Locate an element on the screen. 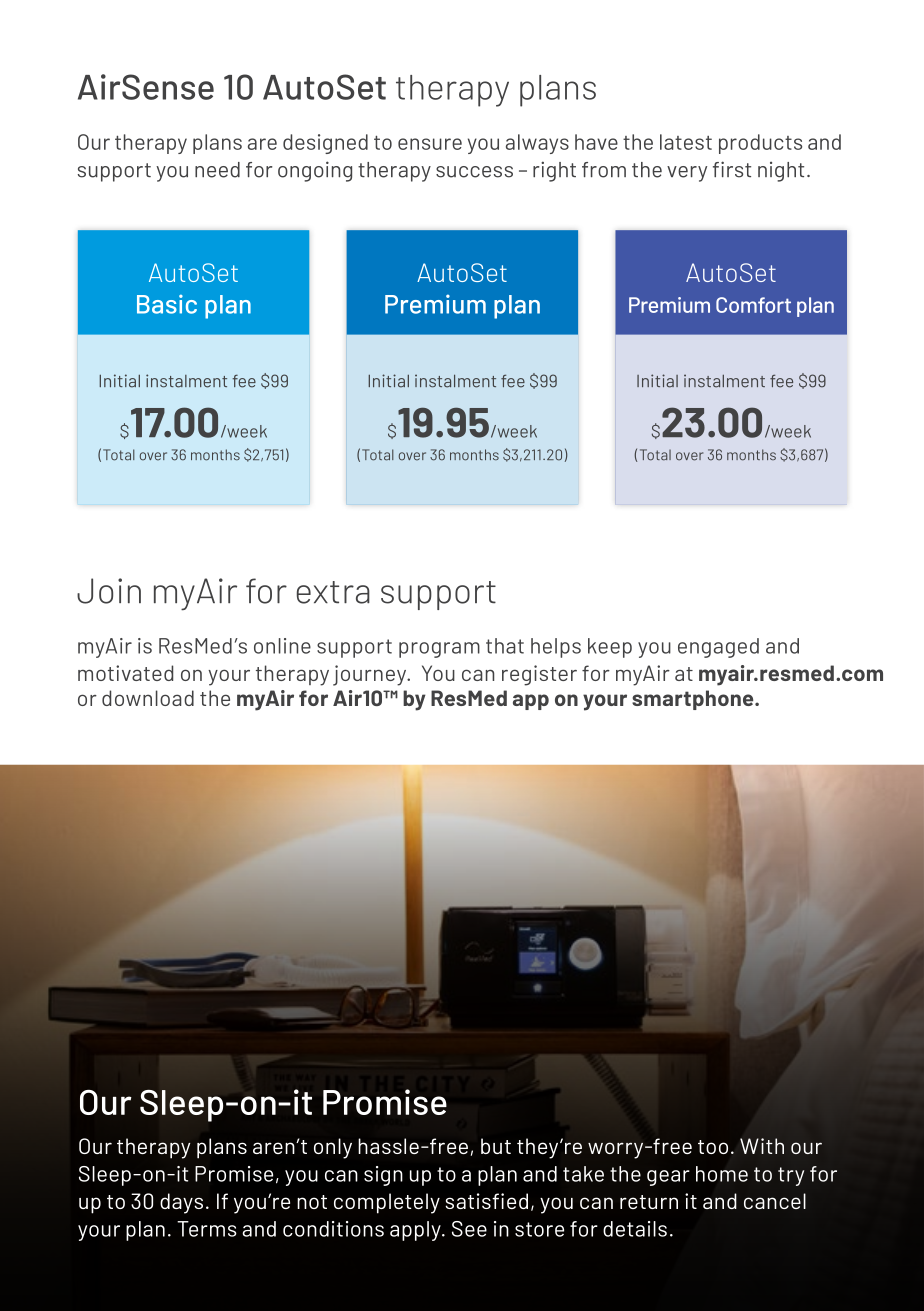  engaged is located at coordinates (718, 648).
